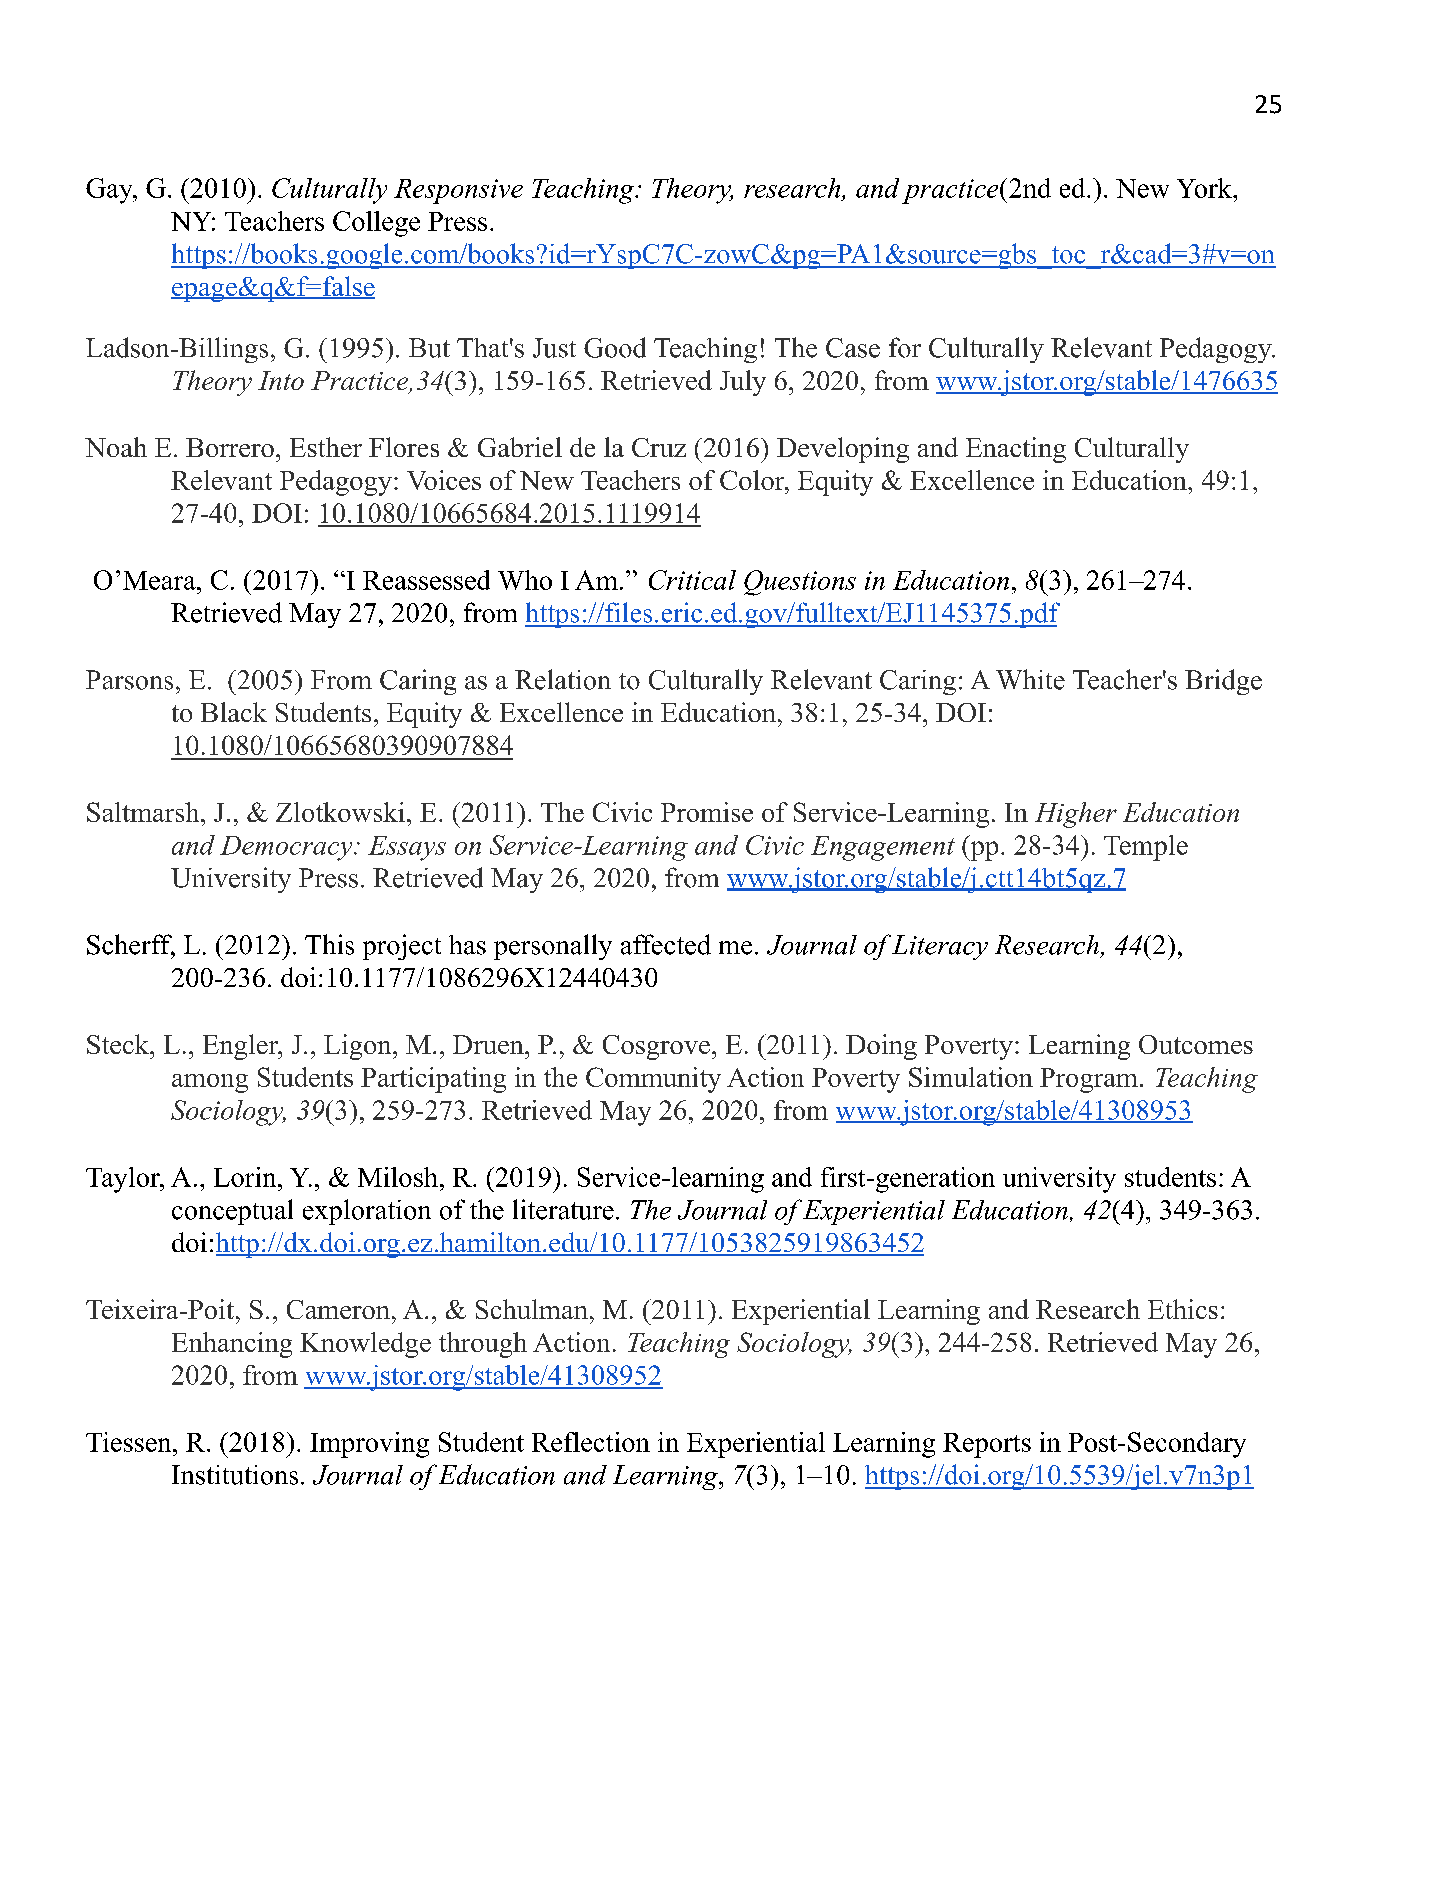 The image size is (1454, 1881). Describe the element at coordinates (707, 812) in the page. I see `Promise` at that location.
